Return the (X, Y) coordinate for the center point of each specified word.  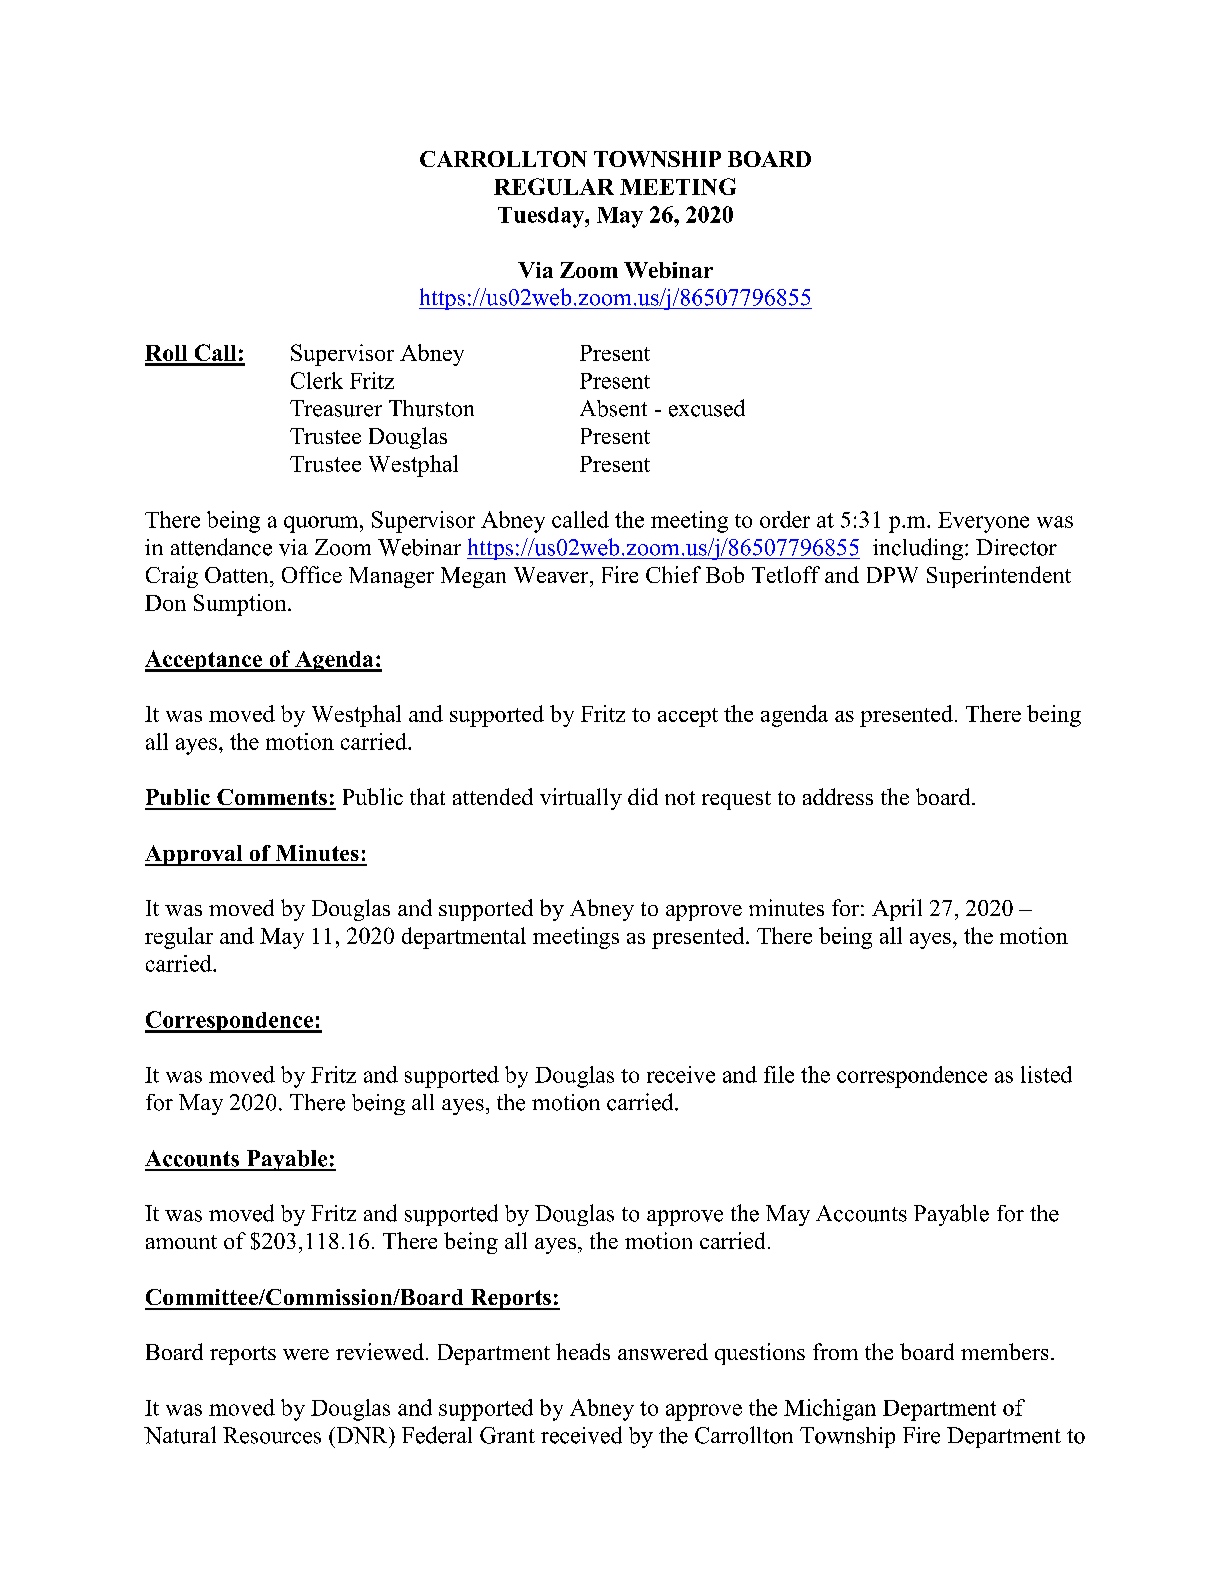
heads (583, 1351)
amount (181, 1242)
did (643, 796)
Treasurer (336, 408)
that (427, 796)
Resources (272, 1435)
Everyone (983, 522)
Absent (613, 408)
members (1004, 1351)
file (779, 1074)
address (838, 796)
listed (1046, 1074)
